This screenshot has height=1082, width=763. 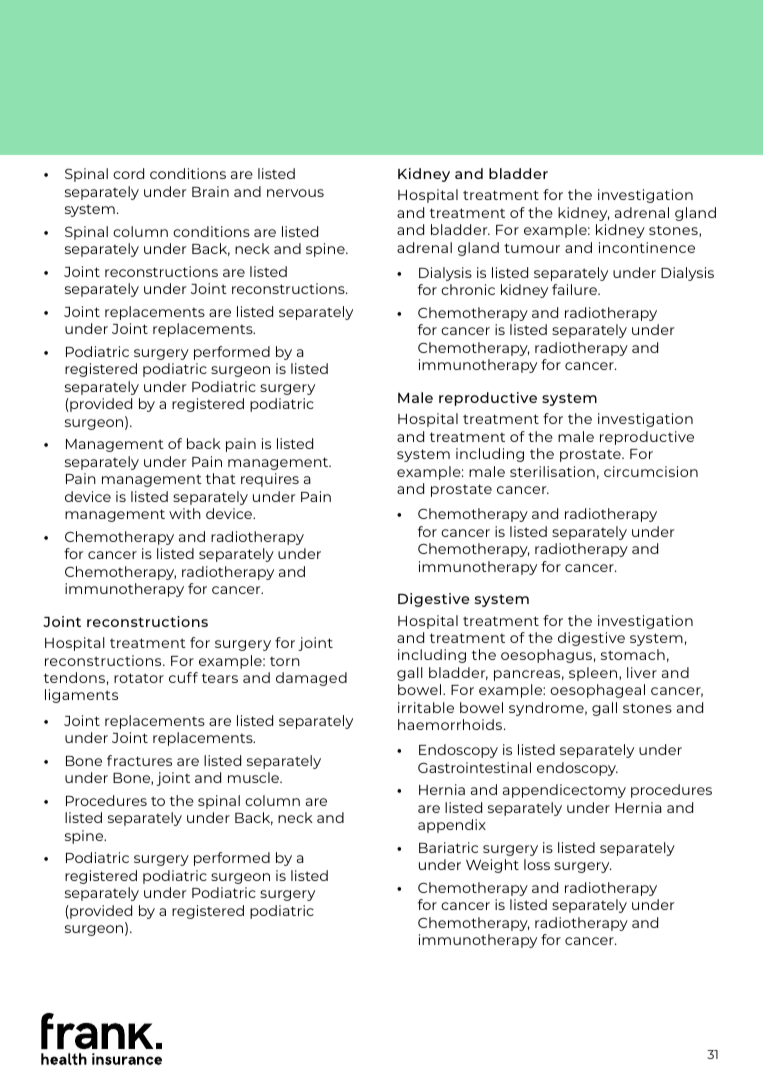 I want to click on cord, so click(x=128, y=173).
